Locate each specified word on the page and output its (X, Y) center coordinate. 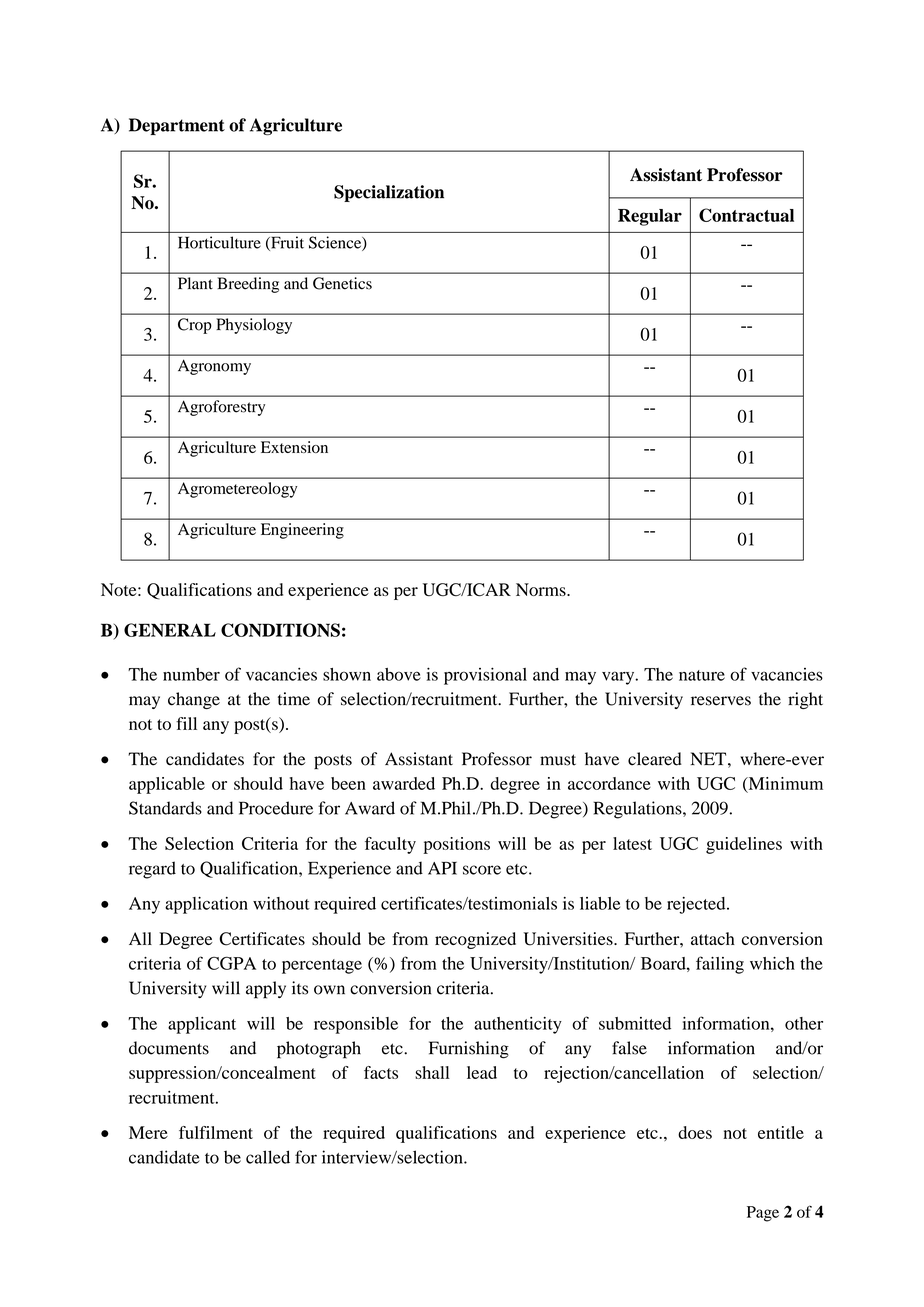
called (268, 1157)
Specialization (389, 193)
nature (702, 675)
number (191, 674)
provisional (485, 676)
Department (177, 126)
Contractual (746, 215)
